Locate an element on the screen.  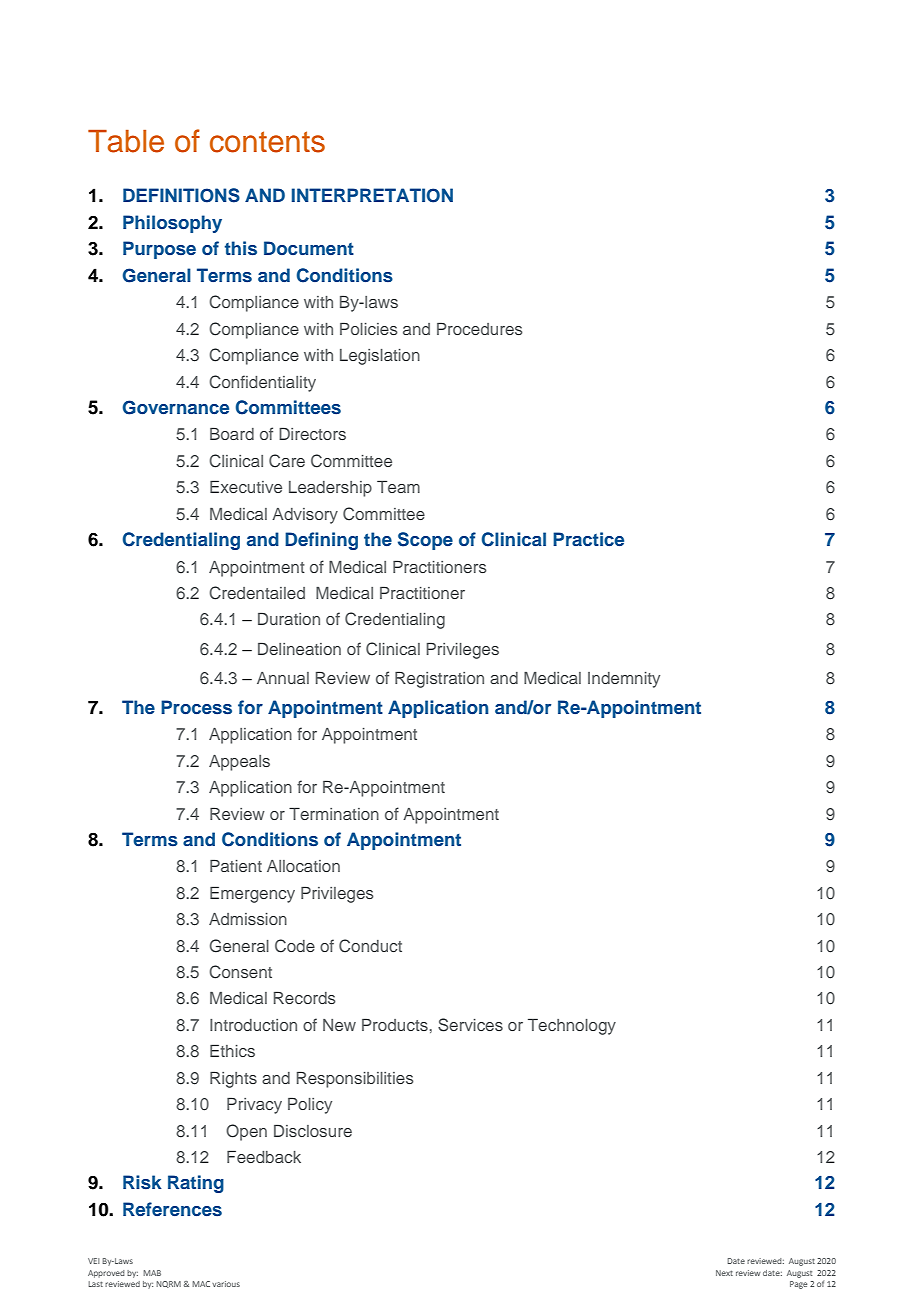
Indemnity is located at coordinates (624, 680).
